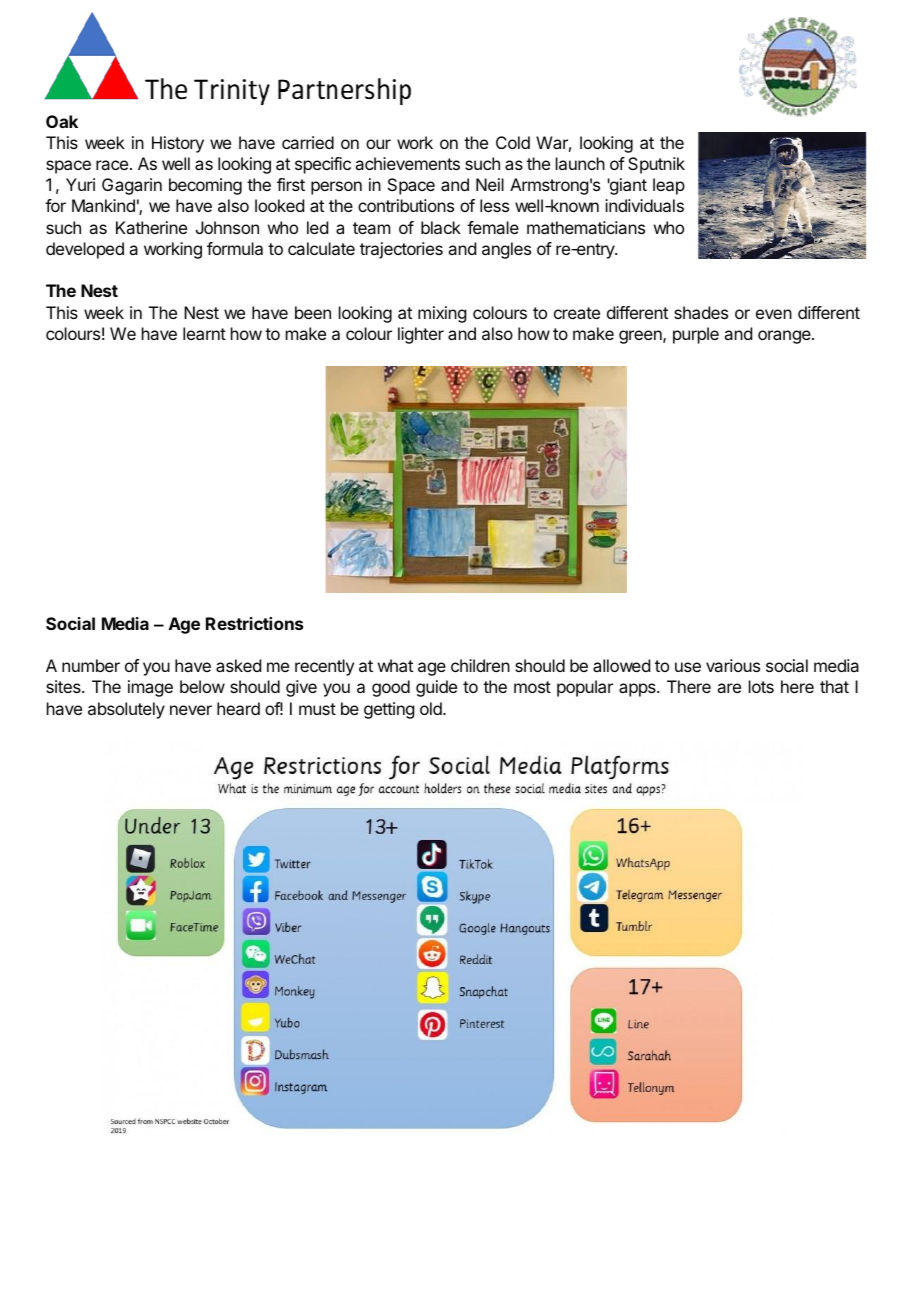  I want to click on Sputnik, so click(656, 165).
